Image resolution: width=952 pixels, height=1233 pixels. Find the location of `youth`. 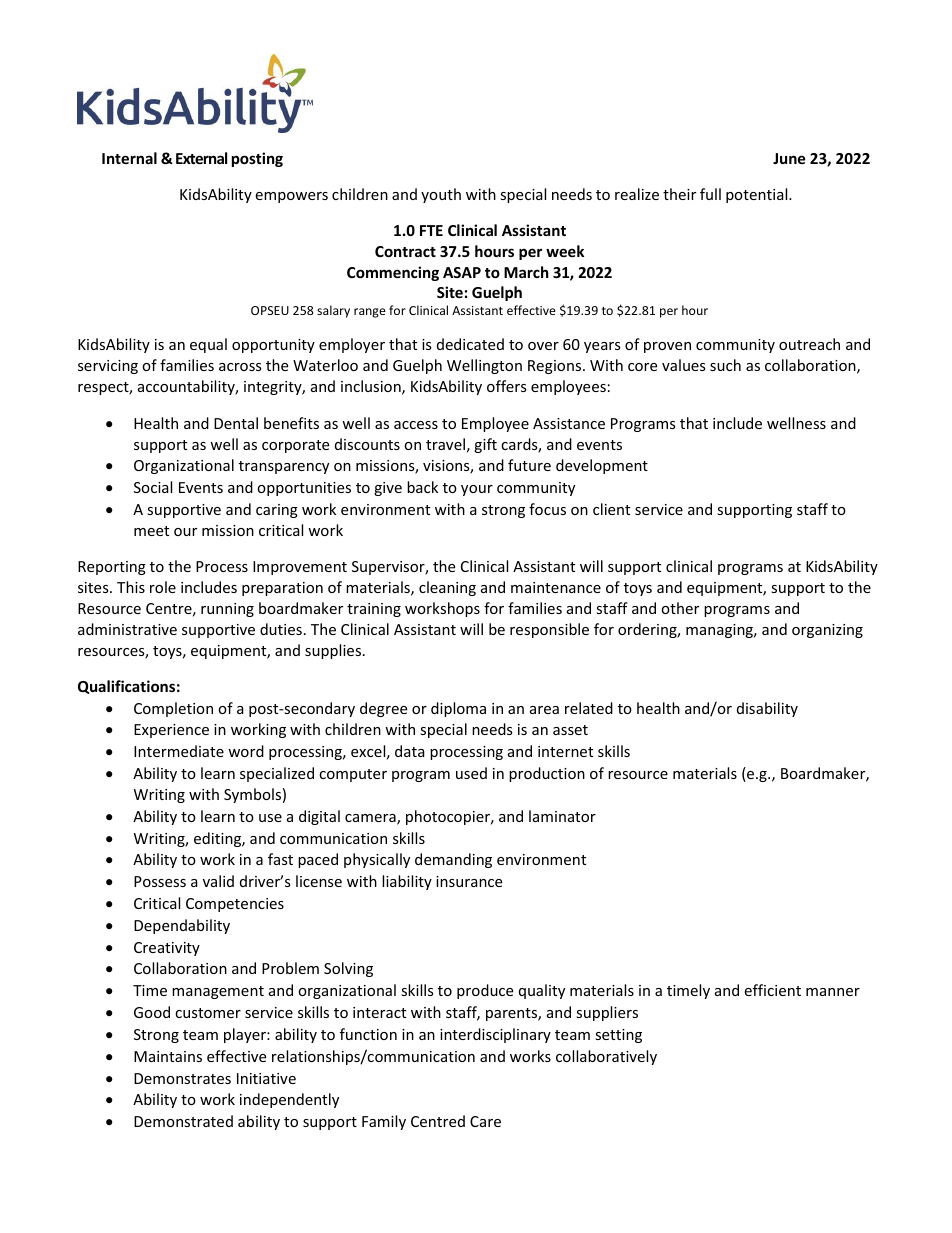

youth is located at coordinates (441, 195).
